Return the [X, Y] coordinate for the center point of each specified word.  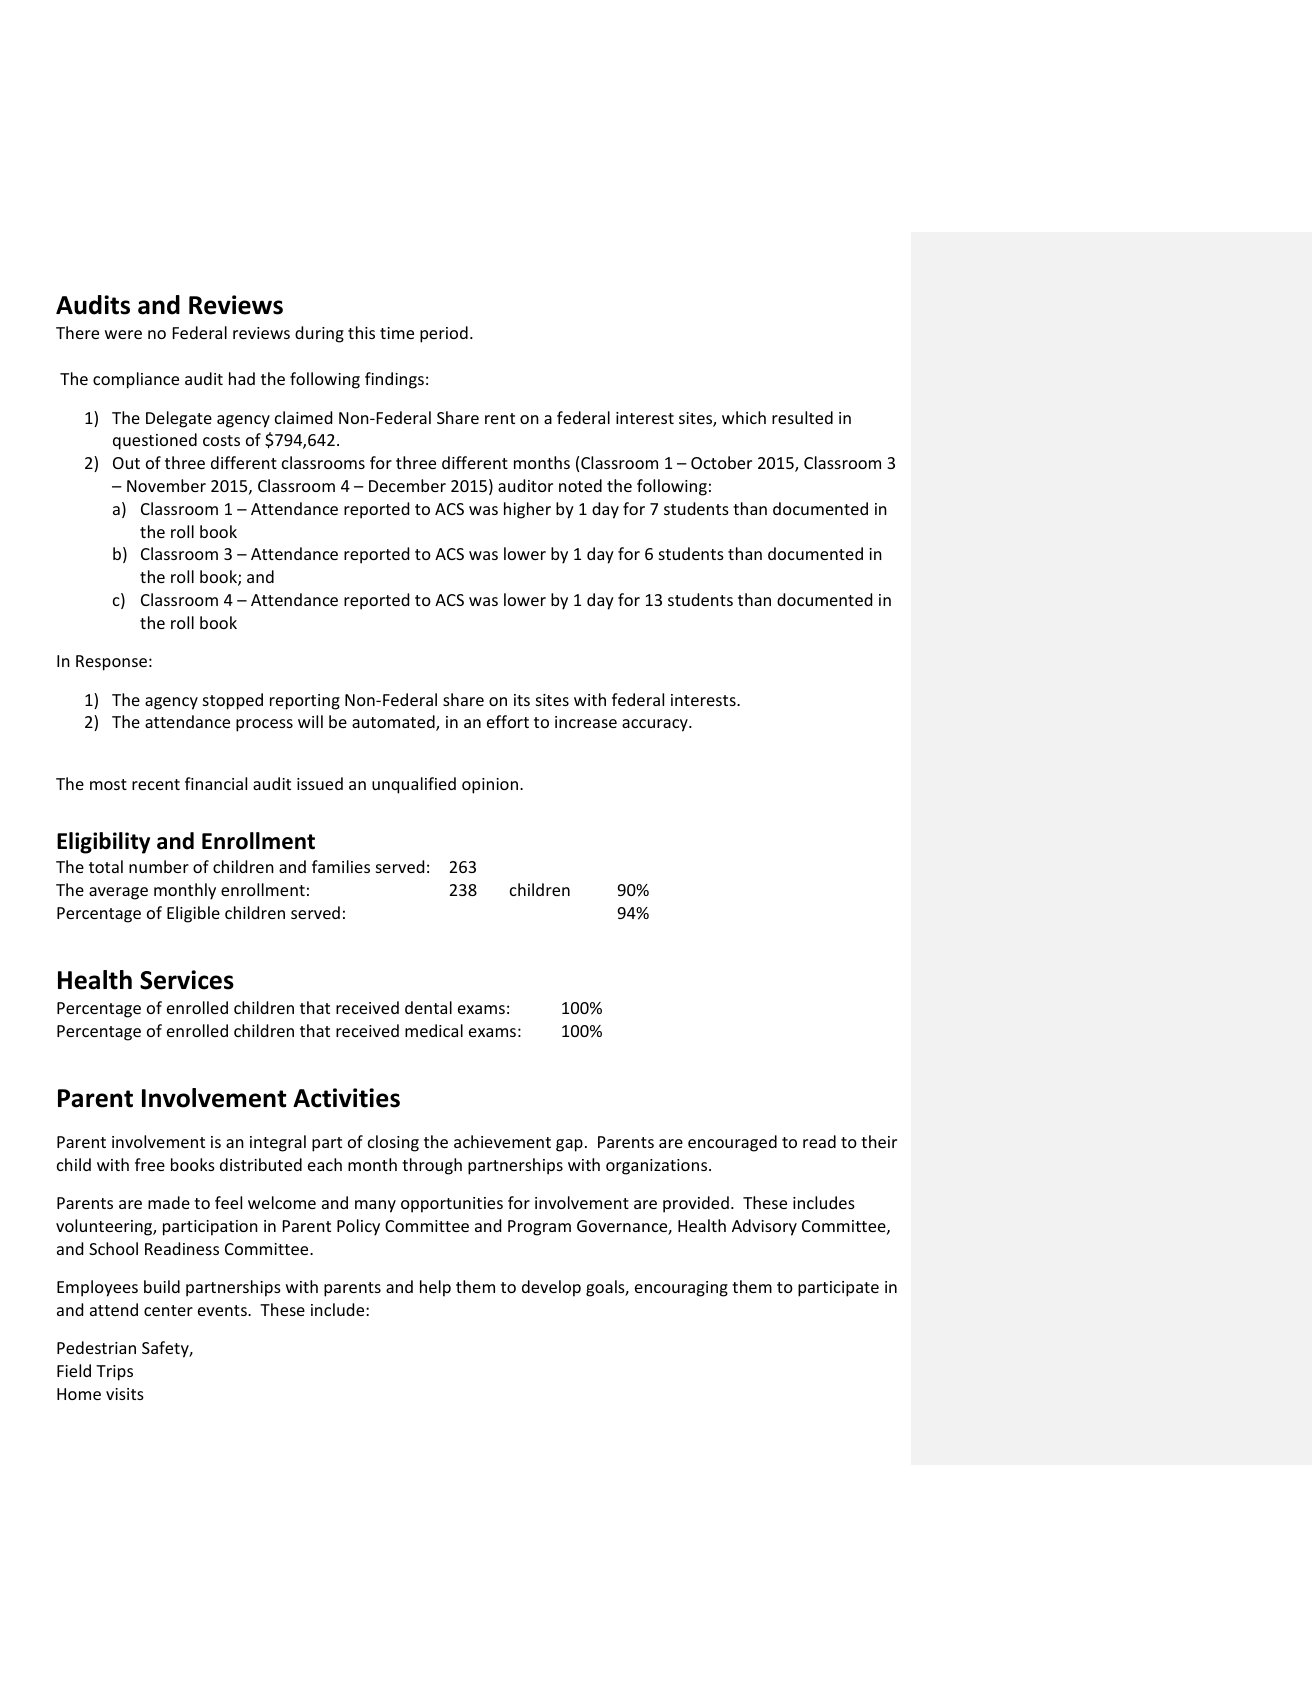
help [435, 1288]
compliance [136, 380]
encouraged [732, 1143]
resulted [802, 417]
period [444, 334]
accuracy [656, 725]
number [159, 866]
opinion [490, 786]
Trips [114, 1373]
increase [586, 722]
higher [527, 510]
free [150, 1164]
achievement [502, 1141]
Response [111, 663]
